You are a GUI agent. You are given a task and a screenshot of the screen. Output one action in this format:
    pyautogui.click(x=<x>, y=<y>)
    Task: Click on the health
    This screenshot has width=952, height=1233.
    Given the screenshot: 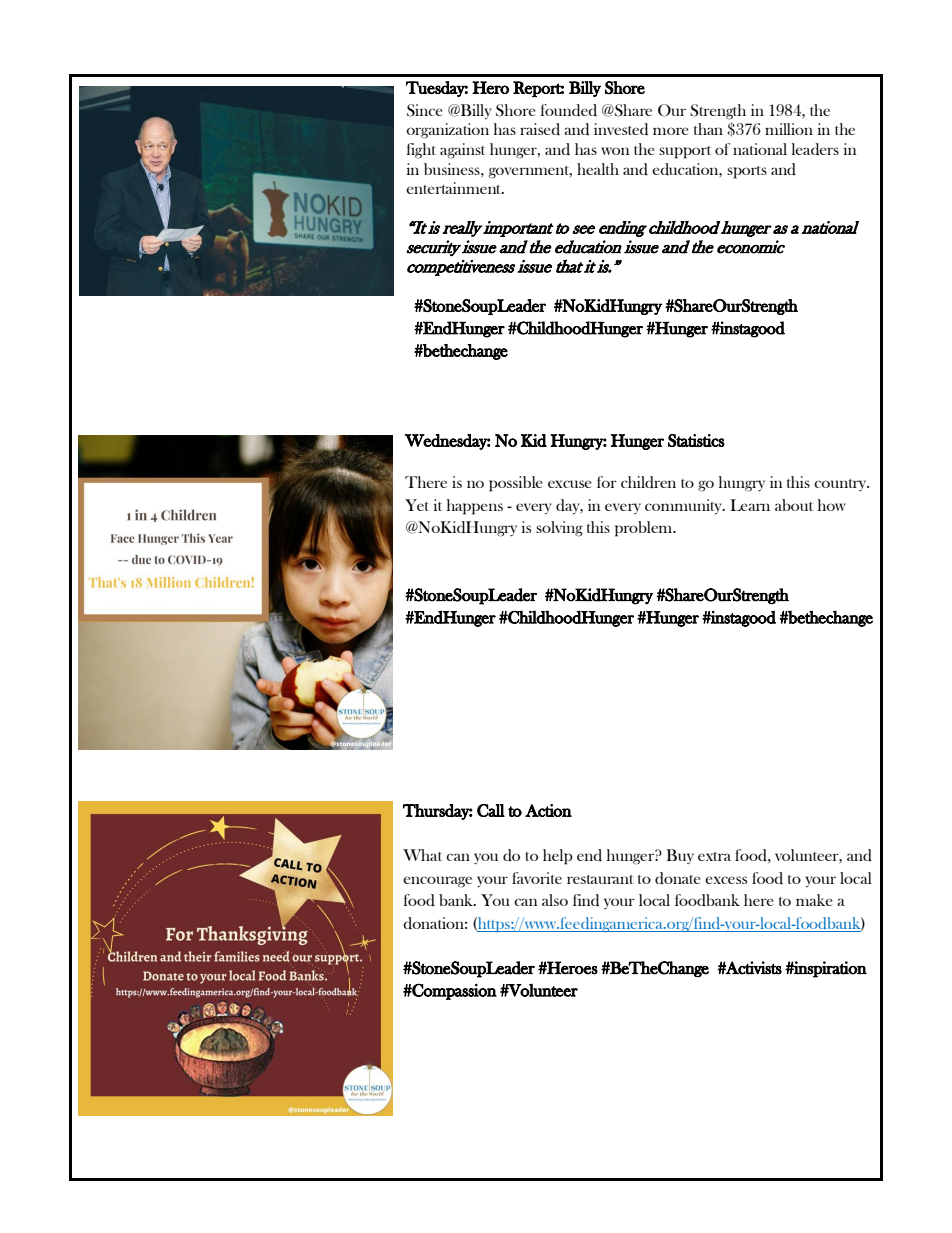 What is the action you would take?
    pyautogui.click(x=598, y=169)
